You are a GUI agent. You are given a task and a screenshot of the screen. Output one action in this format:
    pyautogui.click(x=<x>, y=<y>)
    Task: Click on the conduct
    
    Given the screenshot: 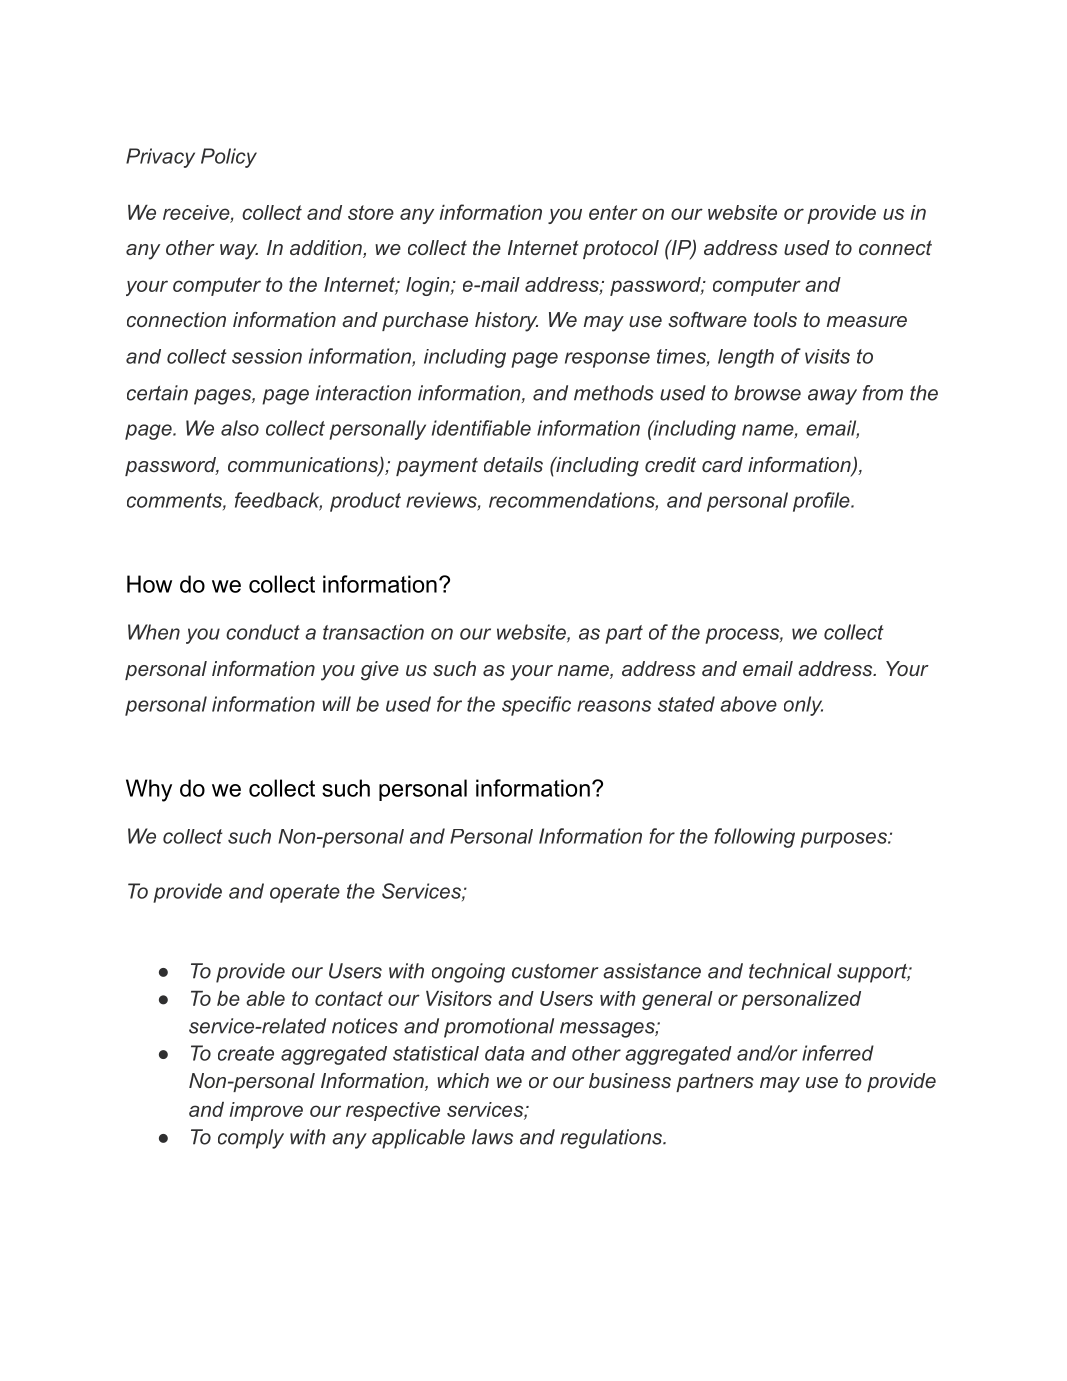 What is the action you would take?
    pyautogui.click(x=263, y=632)
